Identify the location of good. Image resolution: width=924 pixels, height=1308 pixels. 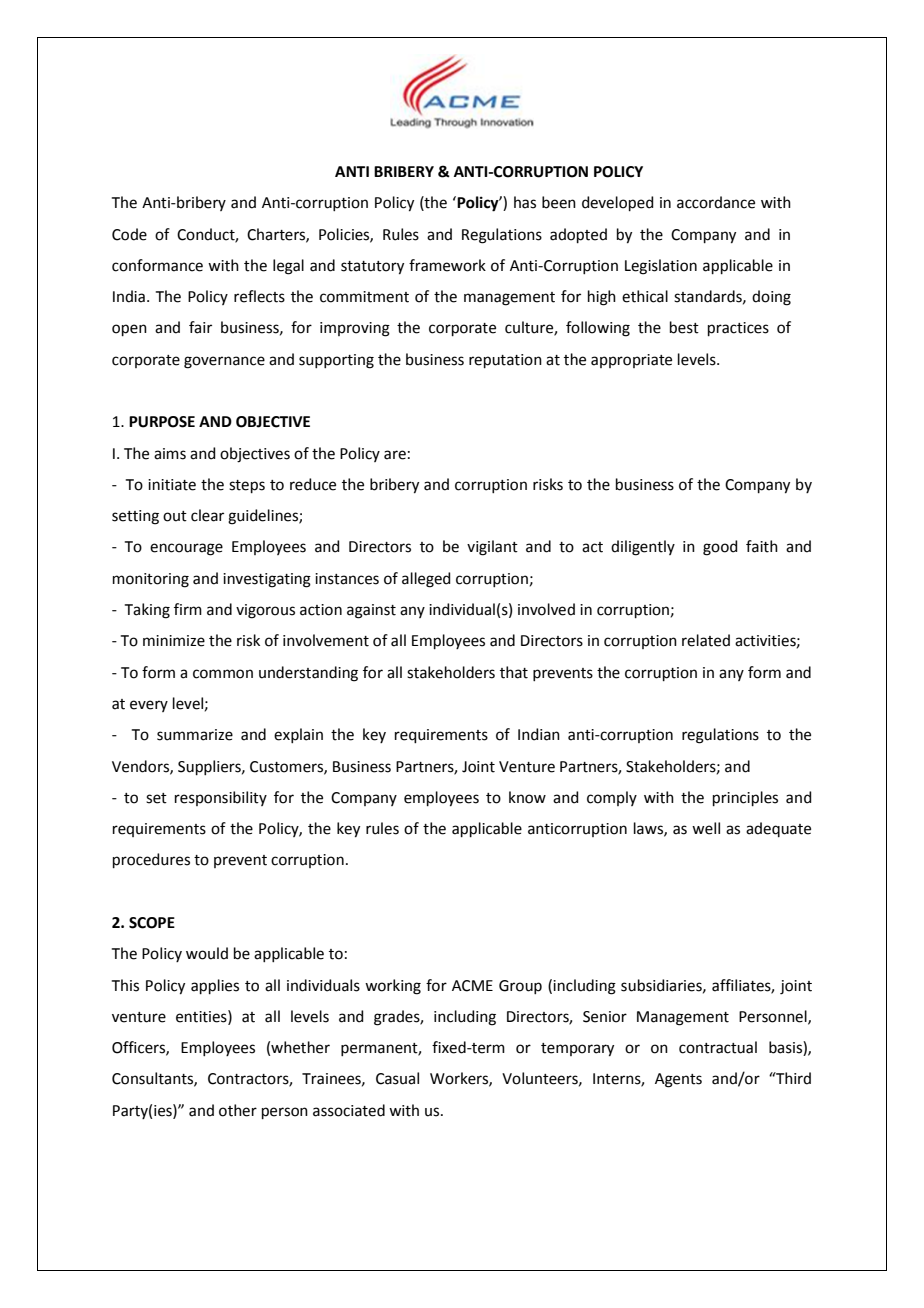
(720, 548).
